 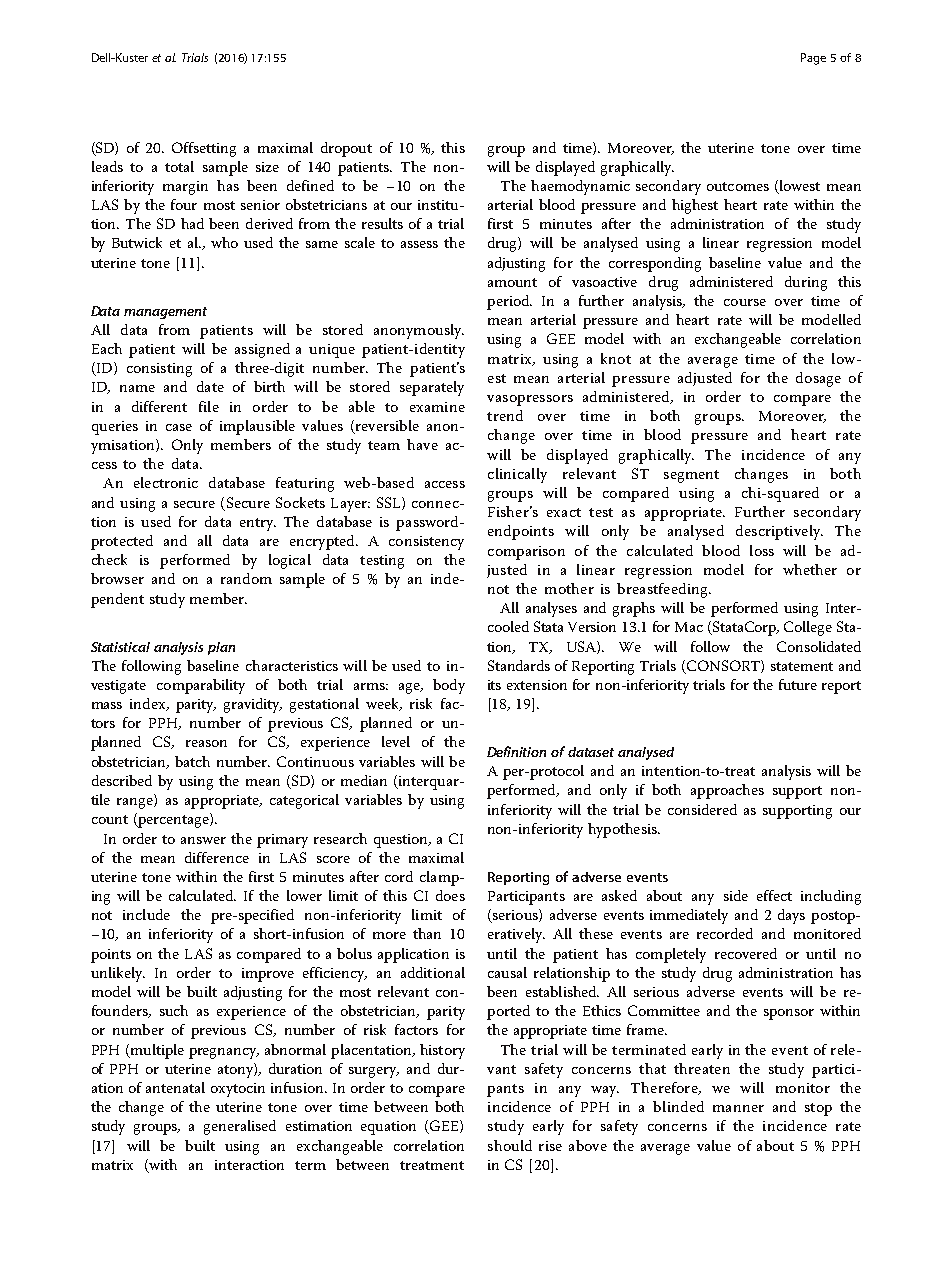 I want to click on level, so click(x=396, y=741).
